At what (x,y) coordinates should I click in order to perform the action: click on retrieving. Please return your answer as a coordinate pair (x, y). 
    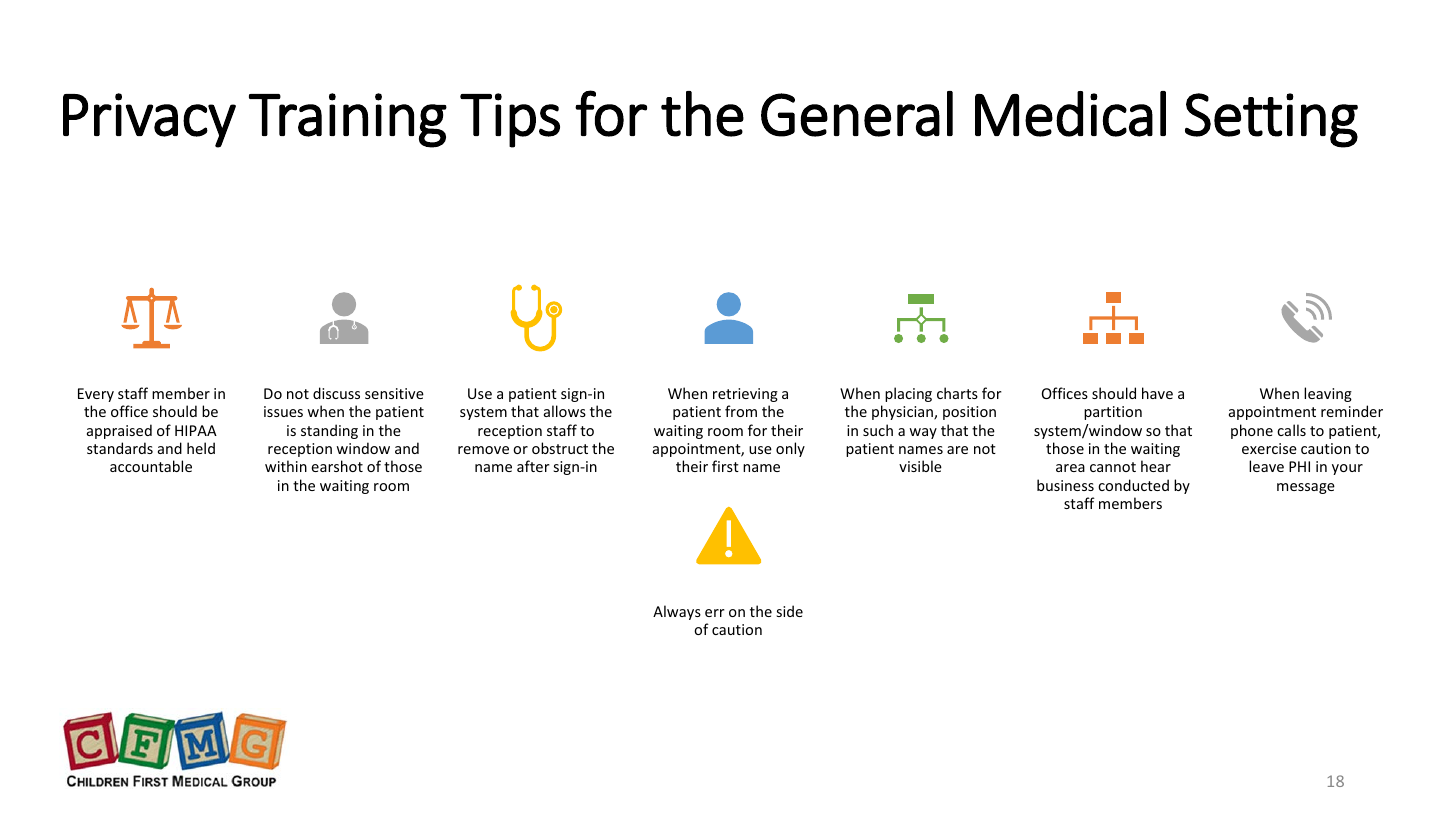
    Looking at the image, I should click on (745, 395).
